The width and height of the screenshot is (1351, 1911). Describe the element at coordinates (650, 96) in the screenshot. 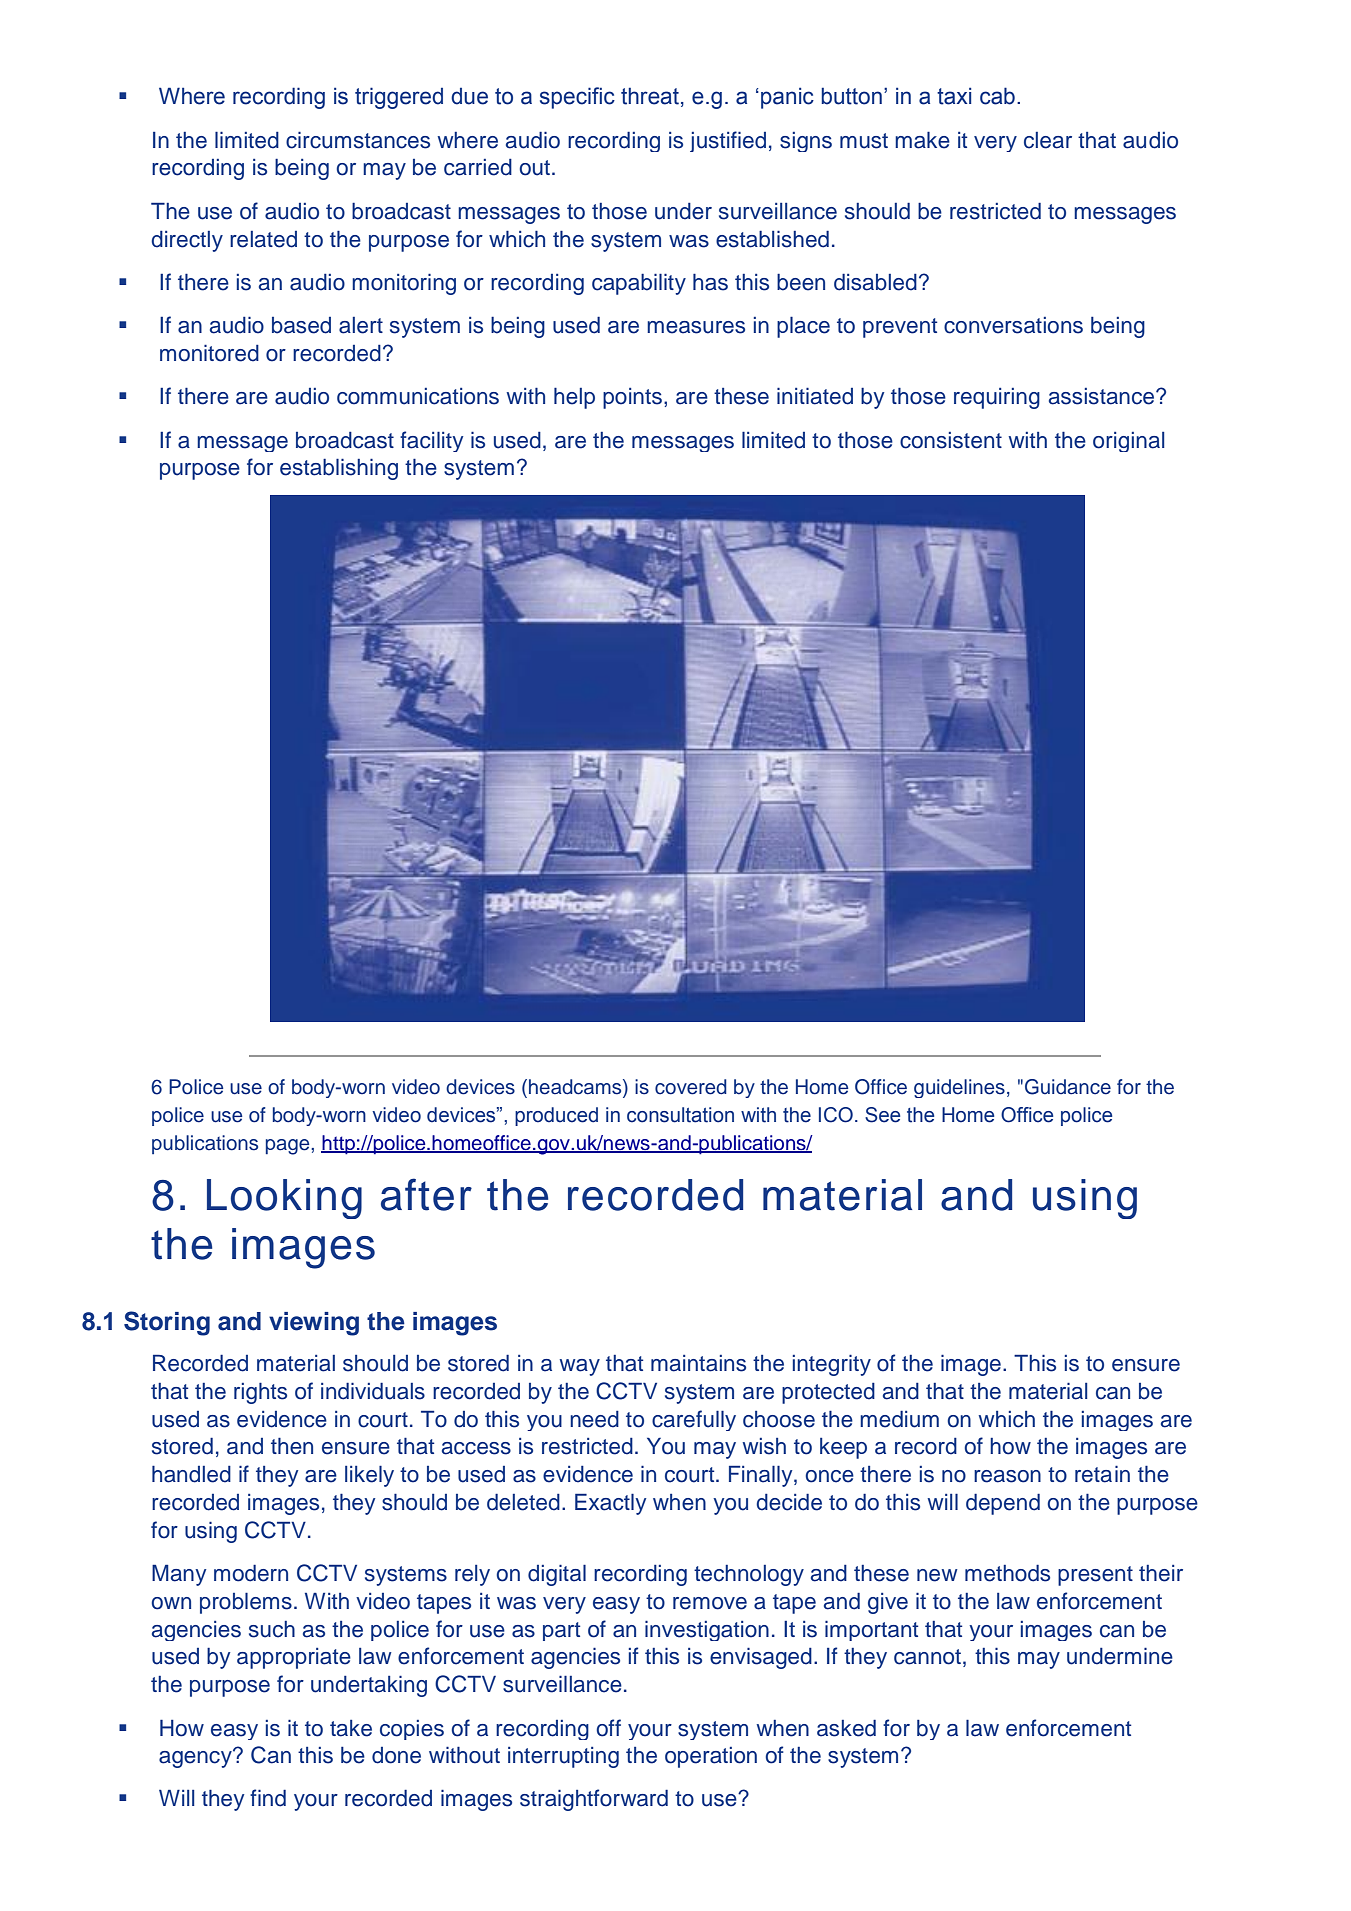

I see `threat` at that location.
